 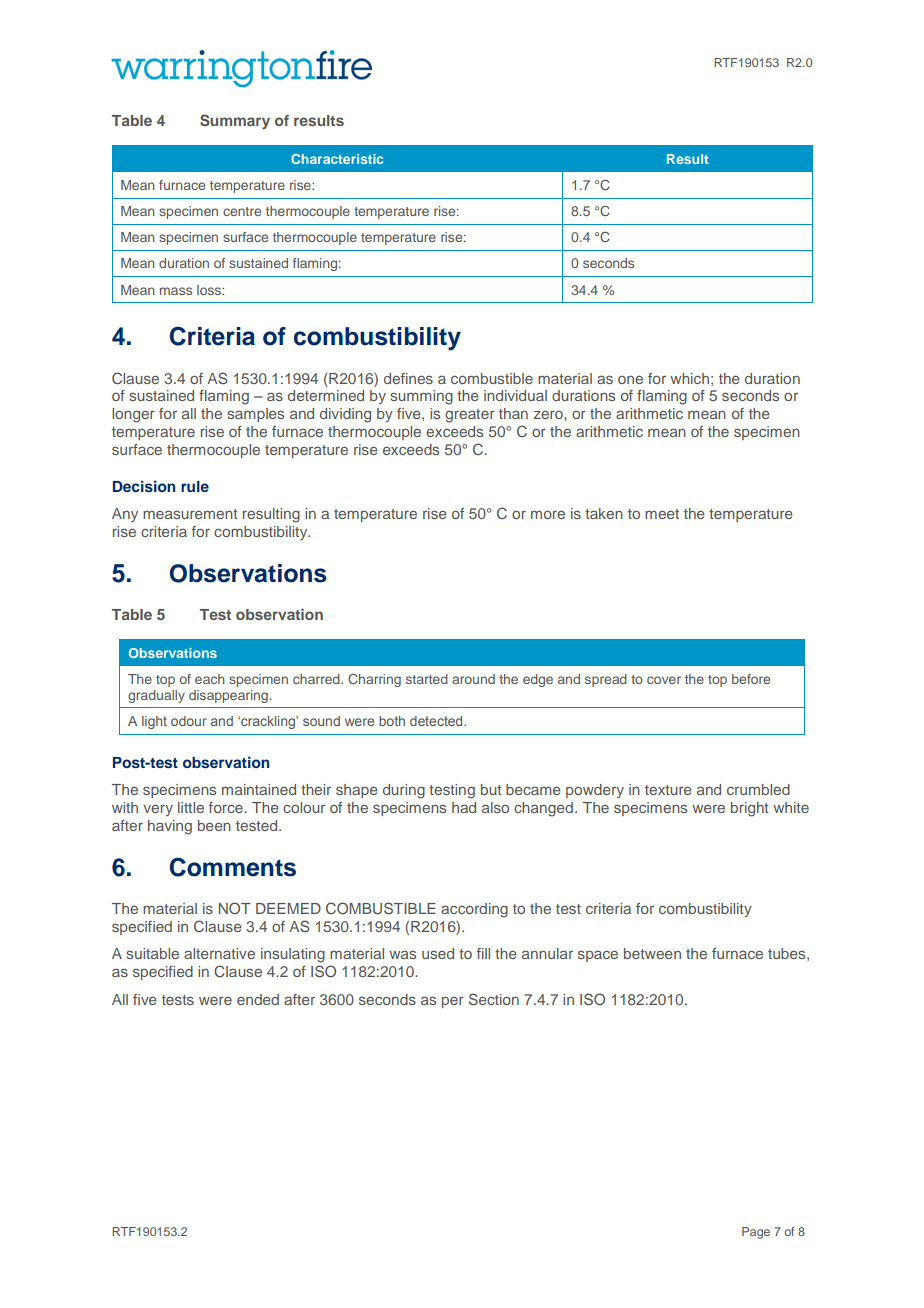 I want to click on used, so click(x=438, y=953).
